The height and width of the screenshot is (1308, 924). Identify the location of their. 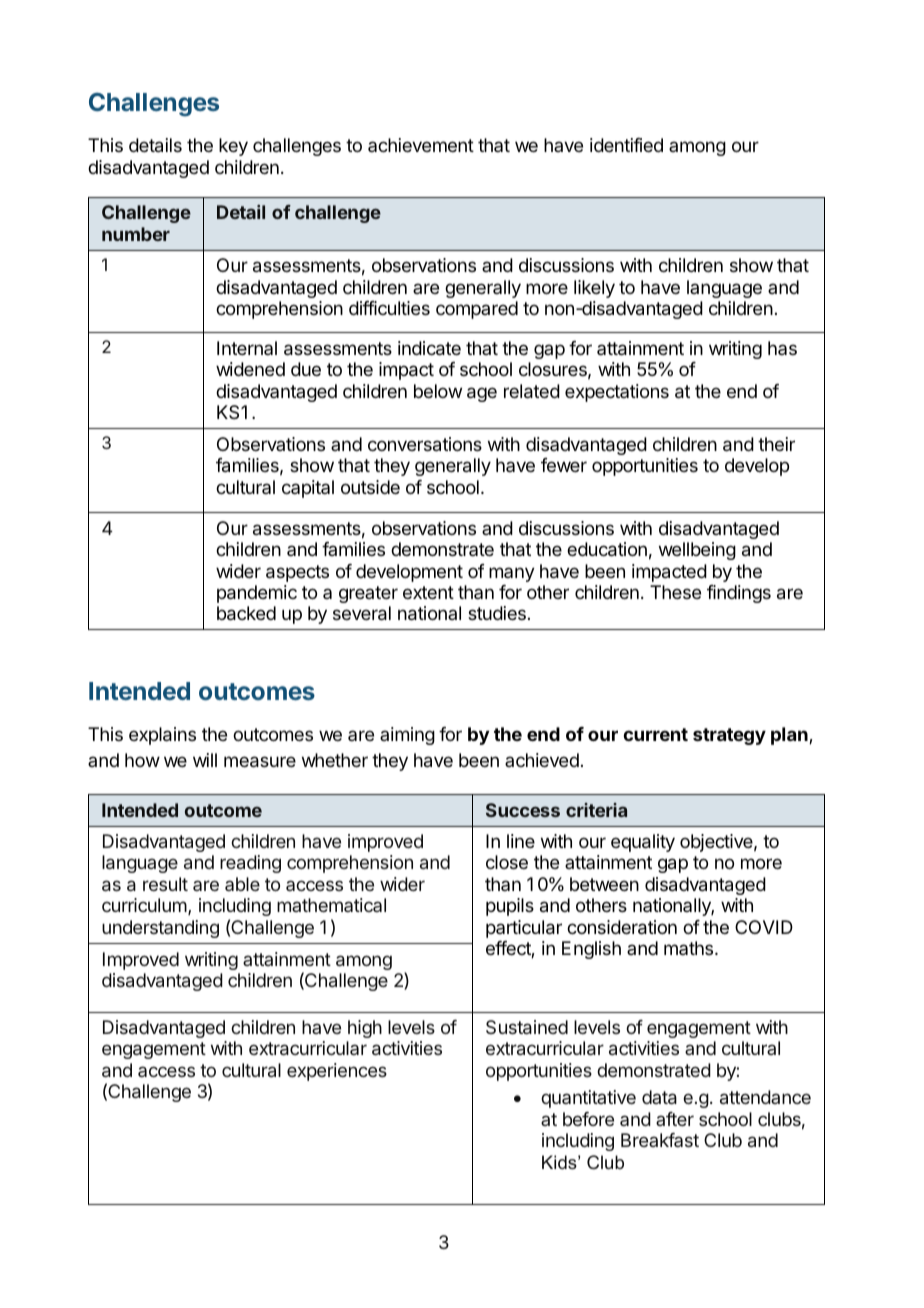
(776, 444).
